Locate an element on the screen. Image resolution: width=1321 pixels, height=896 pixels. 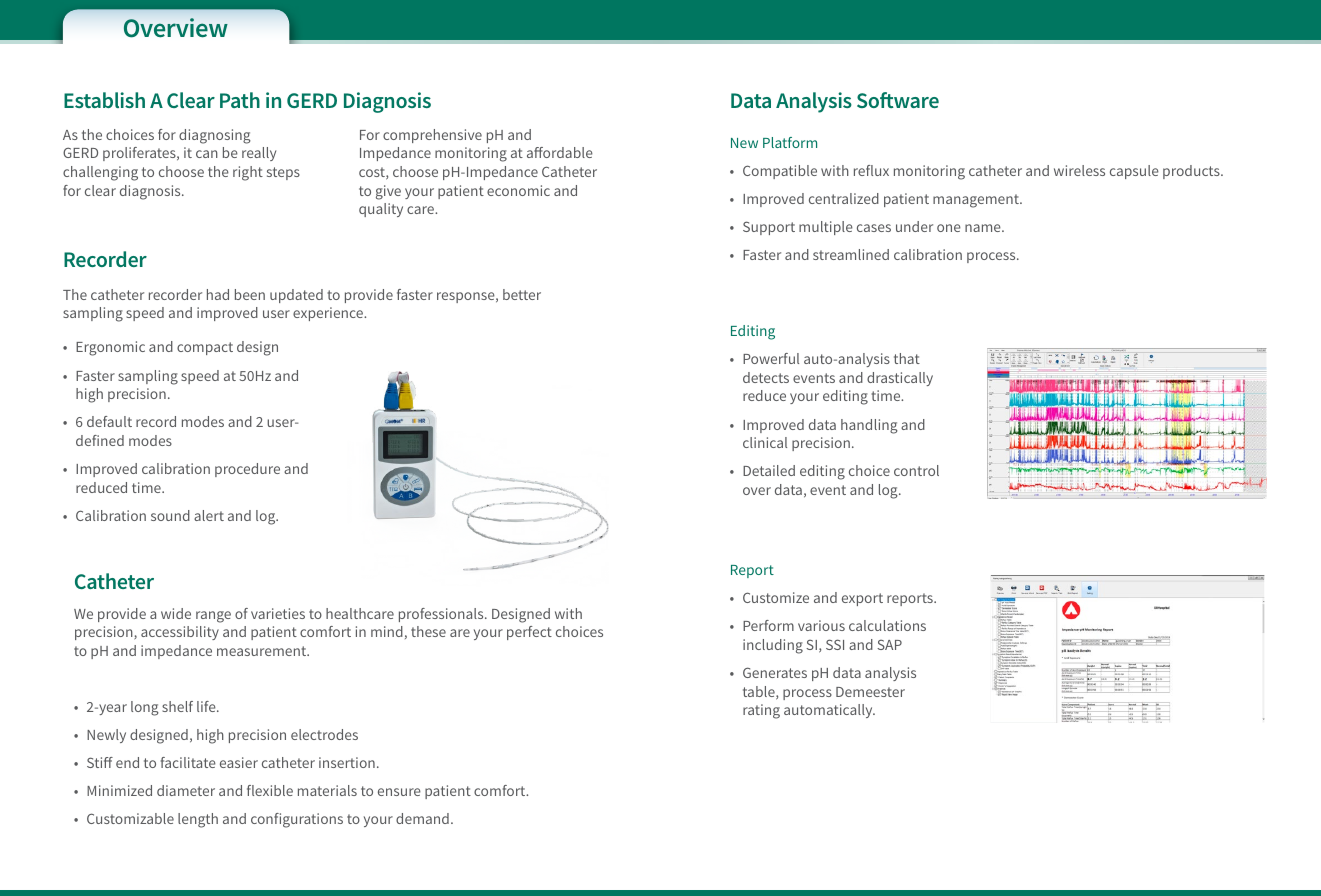
varieties is located at coordinates (278, 613).
